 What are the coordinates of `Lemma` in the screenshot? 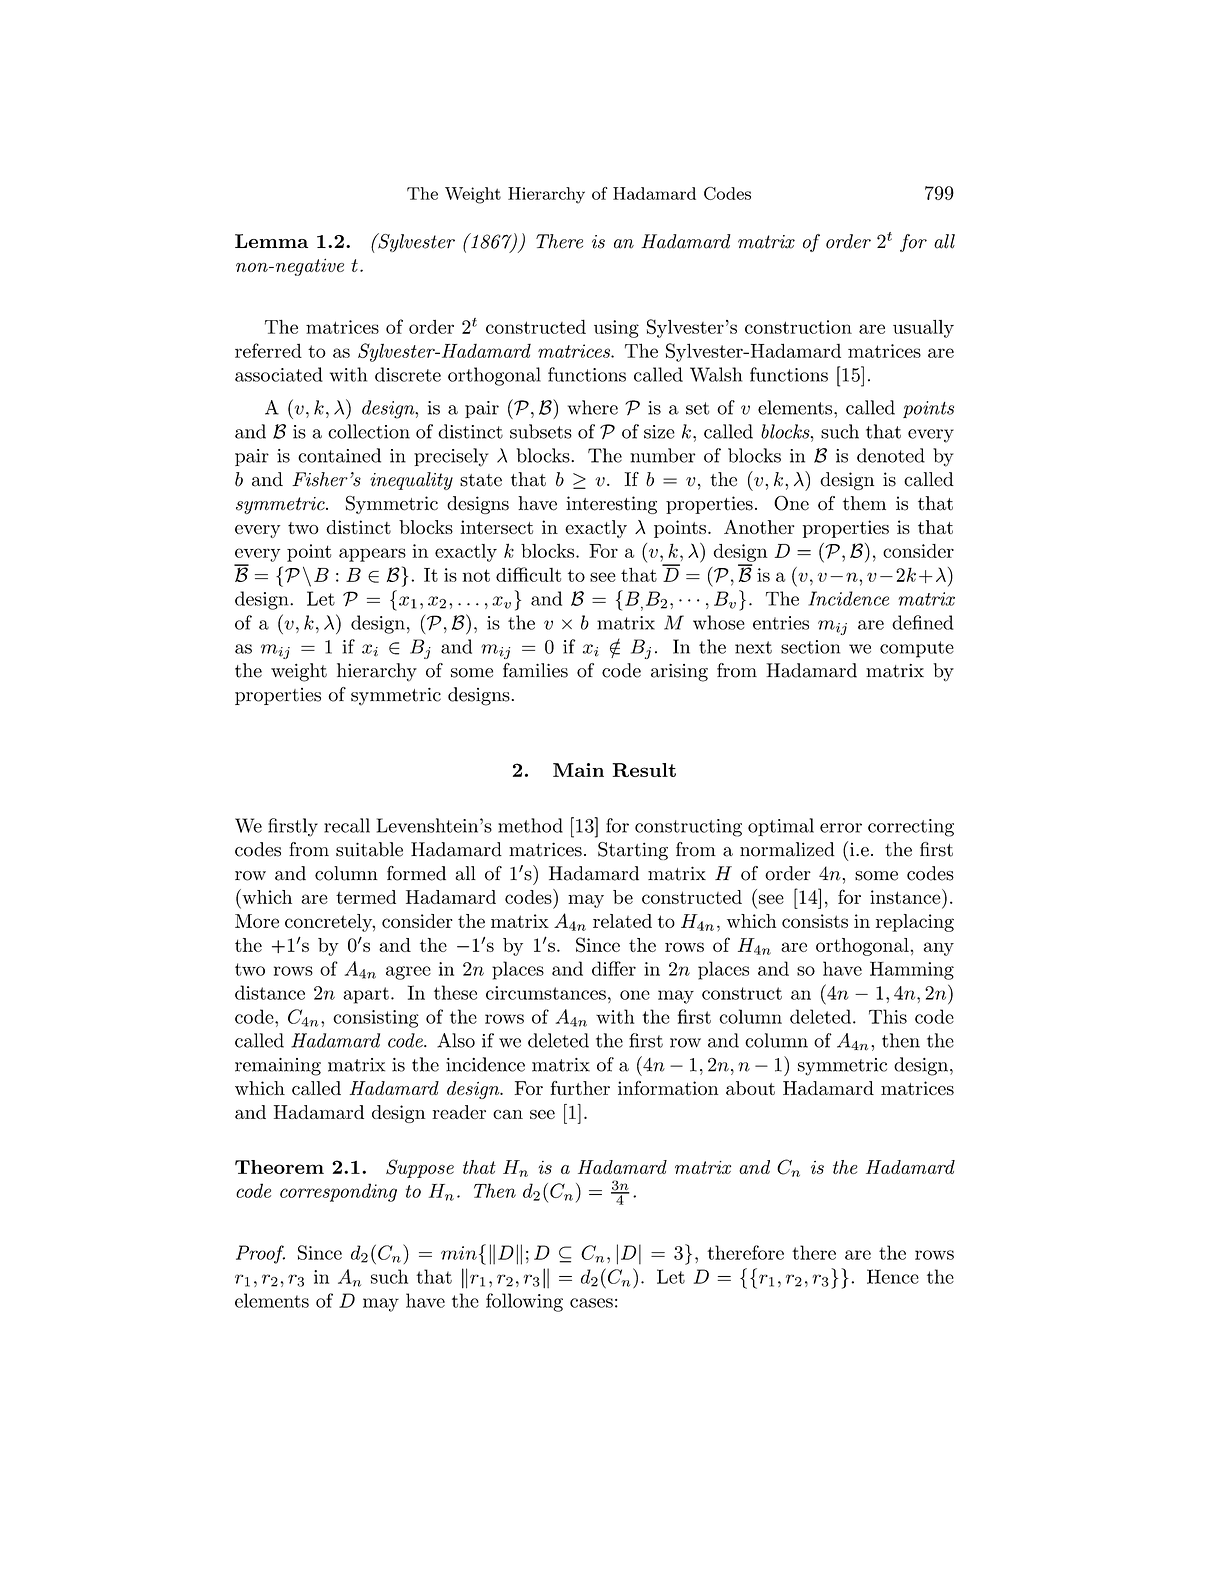 It's located at (271, 241).
